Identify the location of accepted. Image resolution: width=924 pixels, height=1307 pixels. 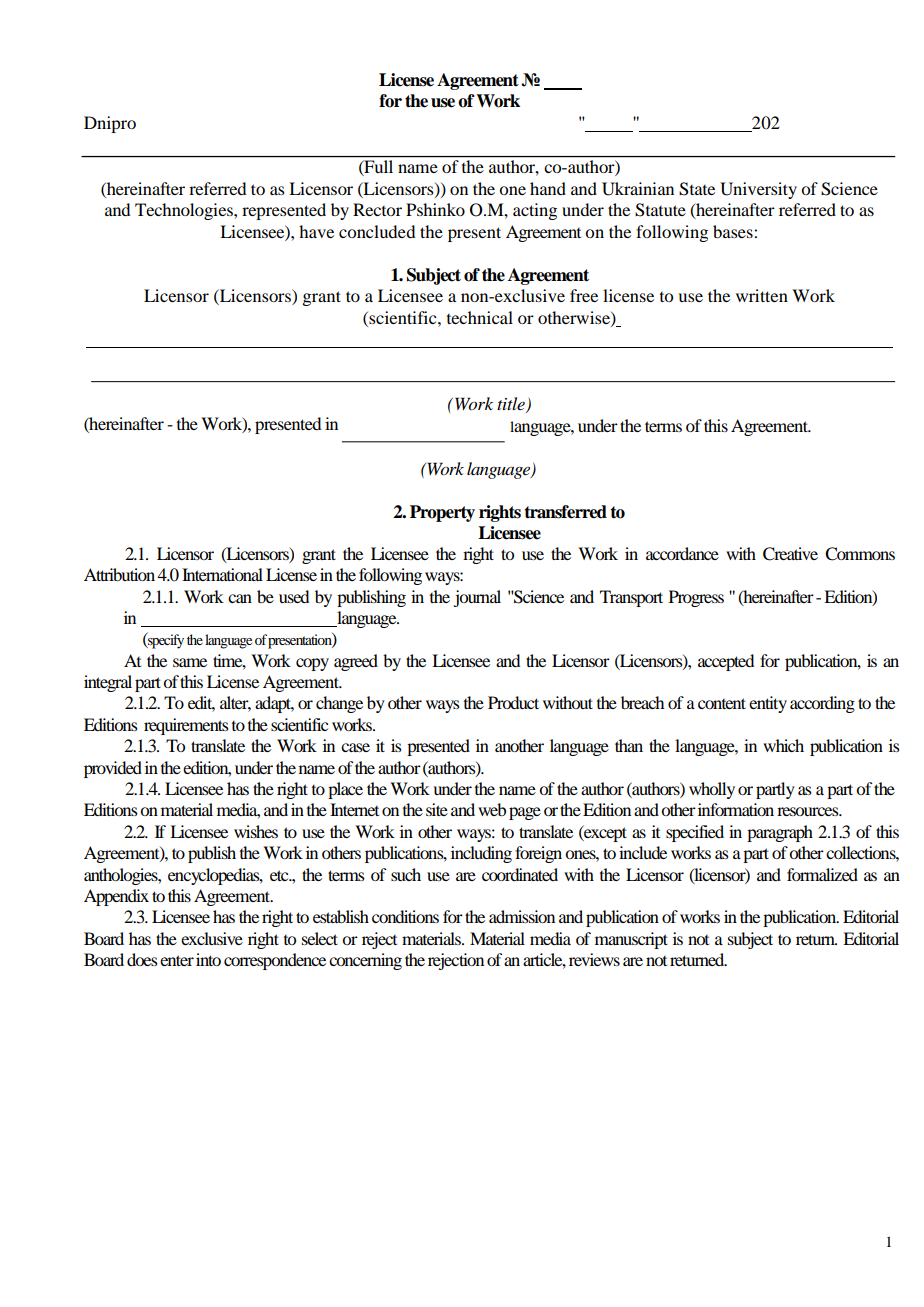
(726, 662).
